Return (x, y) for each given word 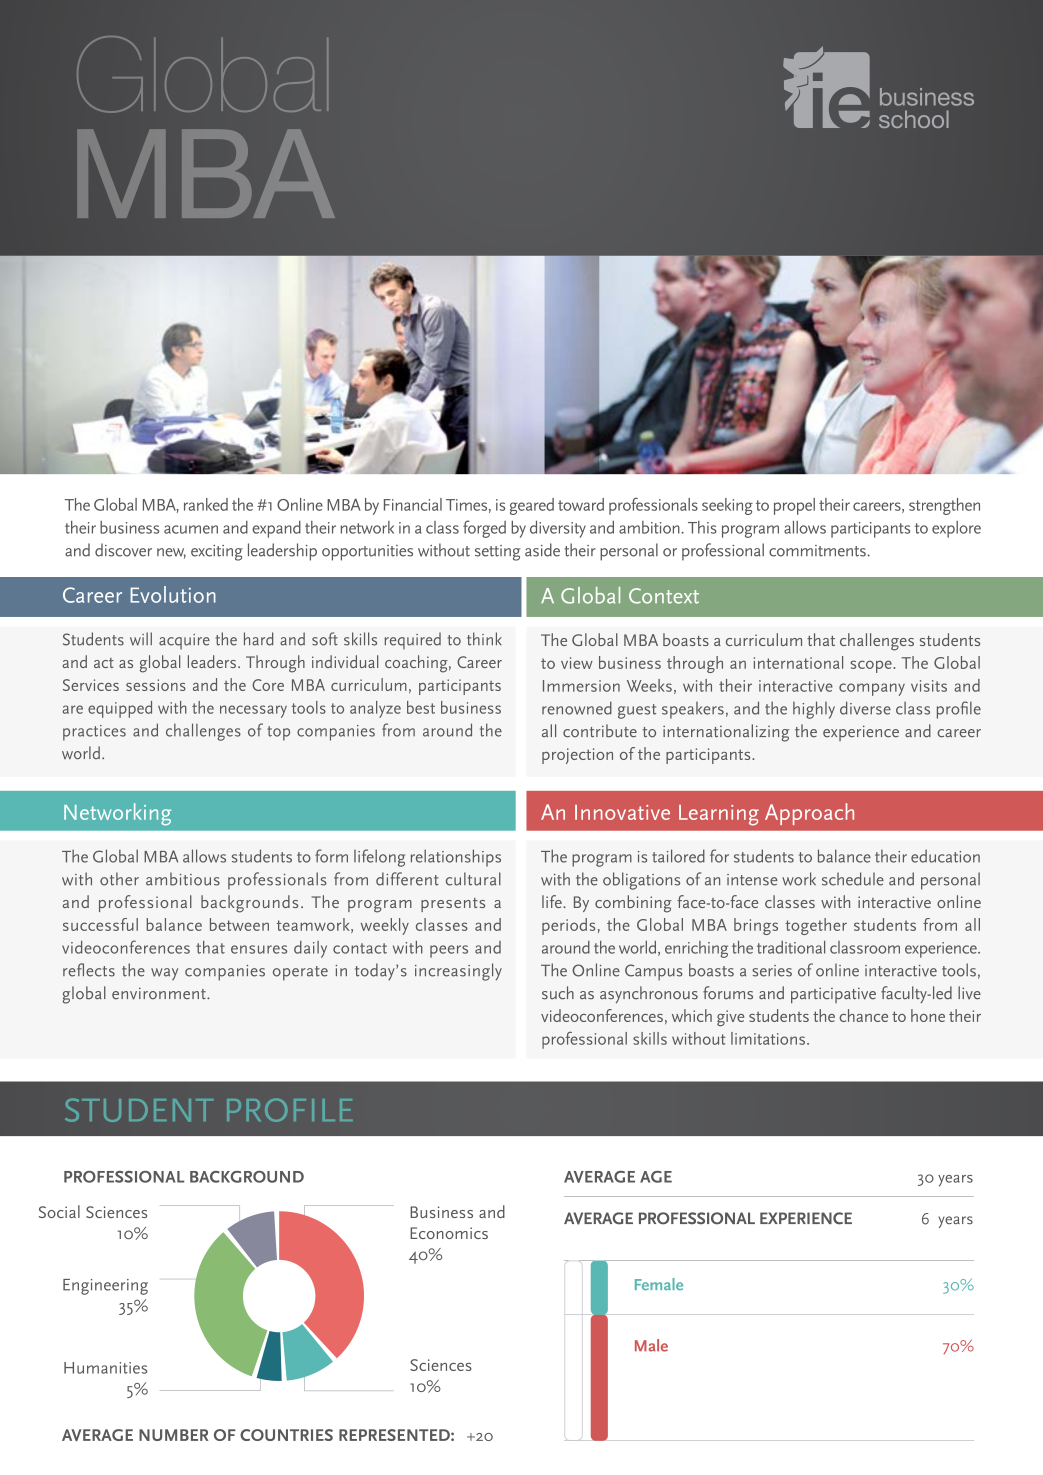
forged (484, 529)
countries (286, 1435)
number (173, 1435)
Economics (449, 1233)
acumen (191, 529)
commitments (818, 551)
